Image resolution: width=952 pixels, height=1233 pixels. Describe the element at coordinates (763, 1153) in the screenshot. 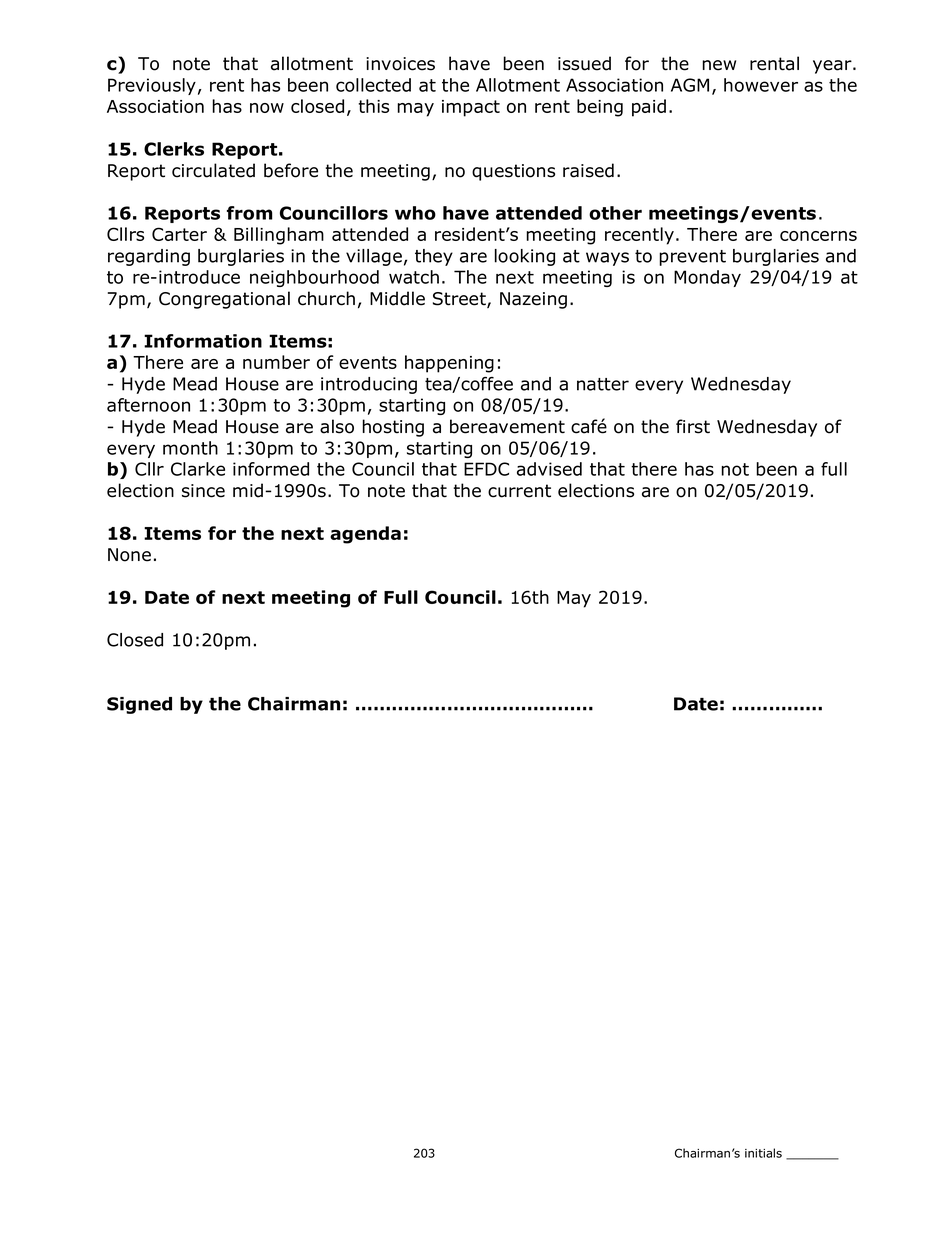

I see `initials` at that location.
